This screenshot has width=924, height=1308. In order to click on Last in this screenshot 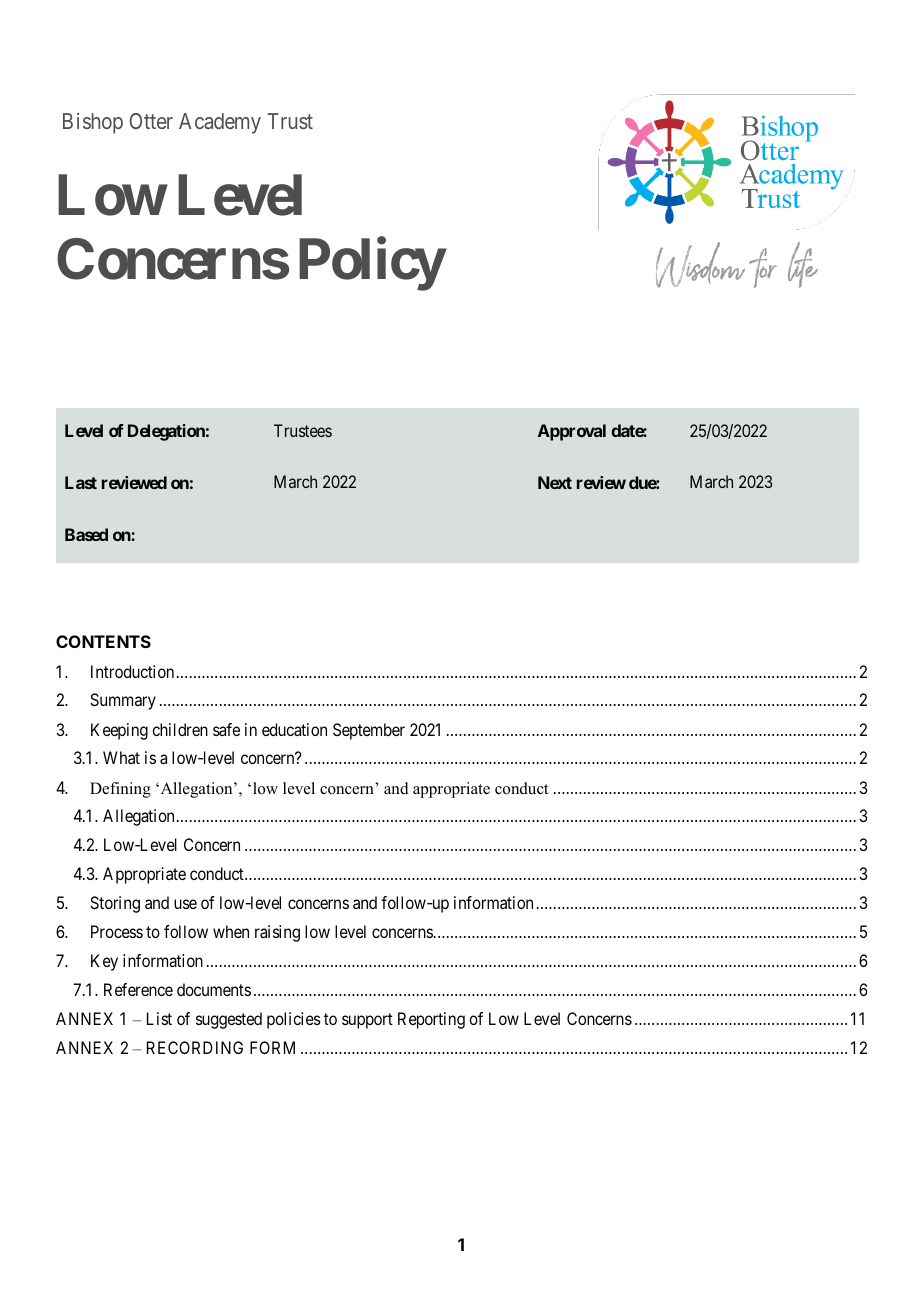, I will do `click(81, 482)`.
